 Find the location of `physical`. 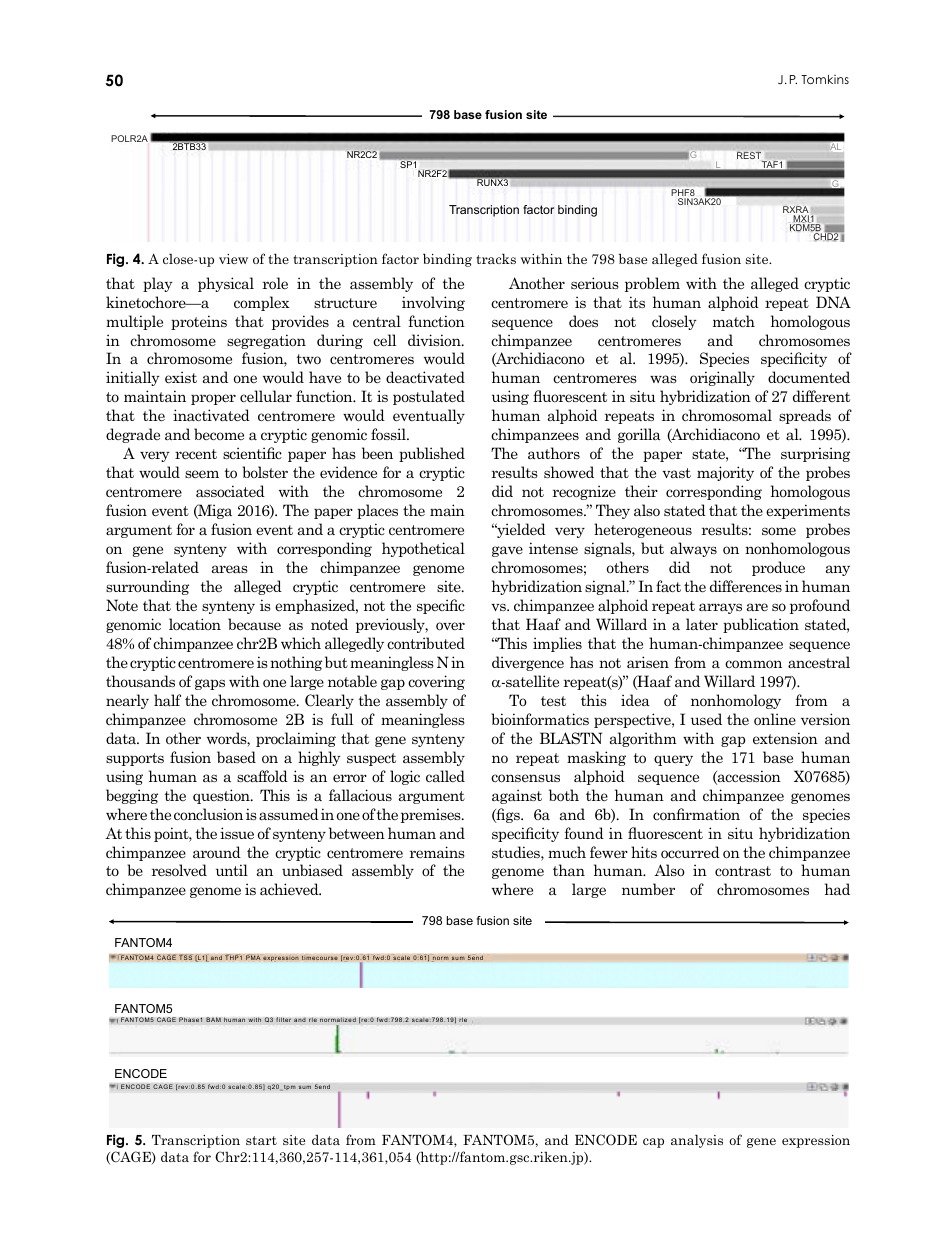

physical is located at coordinates (226, 284).
